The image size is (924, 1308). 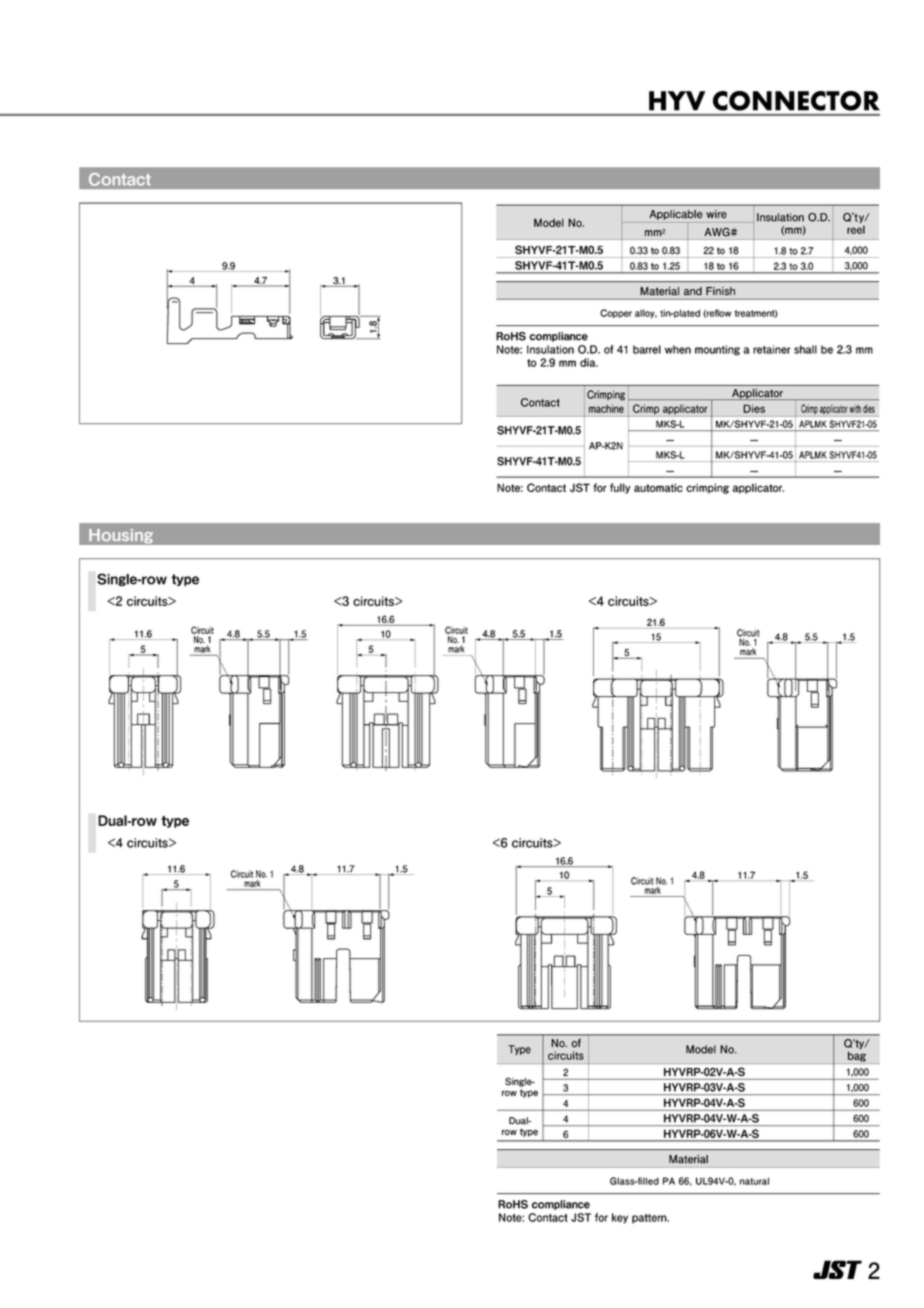 What do you see at coordinates (620, 1218) in the page?
I see `key` at bounding box center [620, 1218].
